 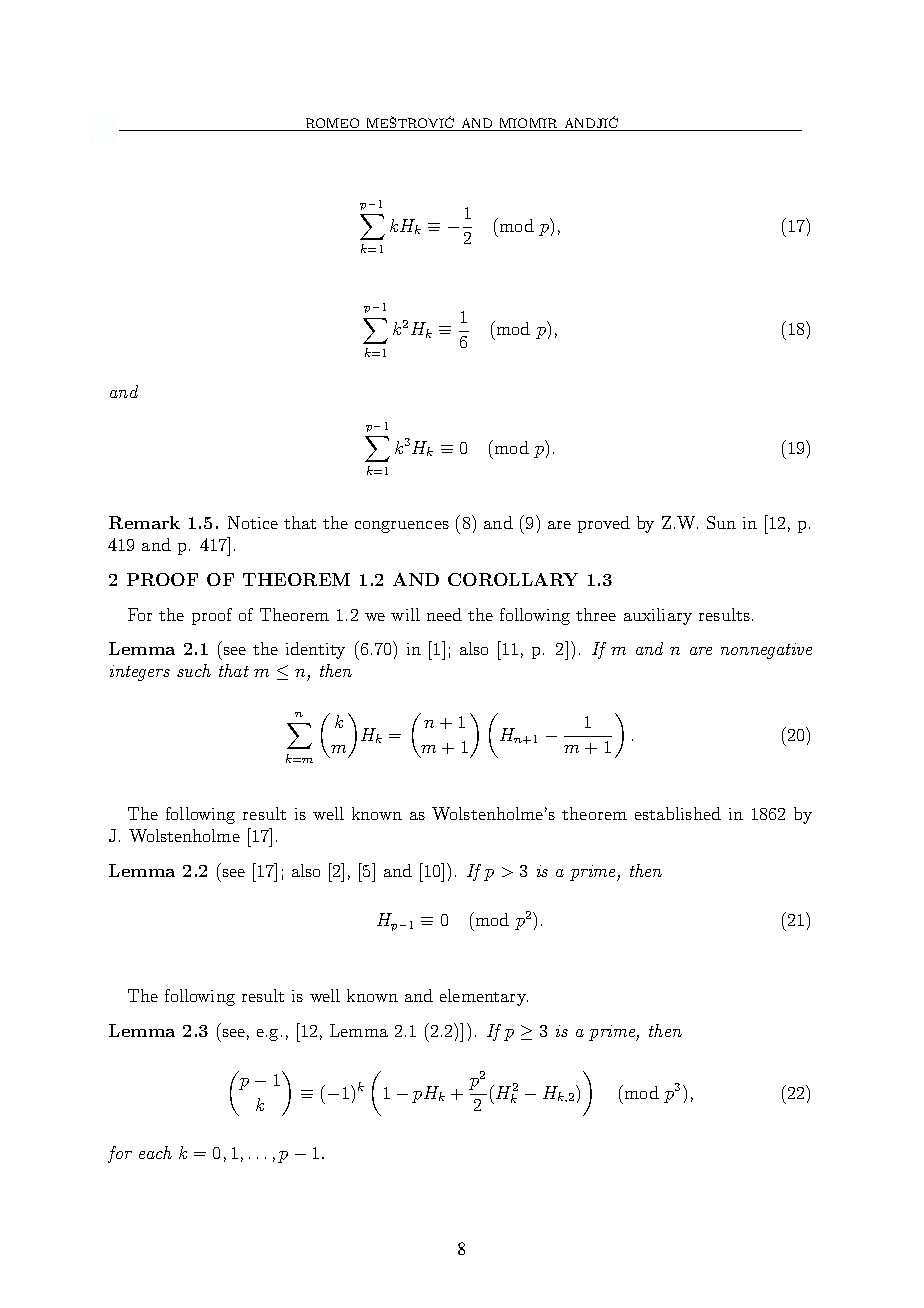 What do you see at coordinates (678, 813) in the screenshot?
I see `established` at bounding box center [678, 813].
